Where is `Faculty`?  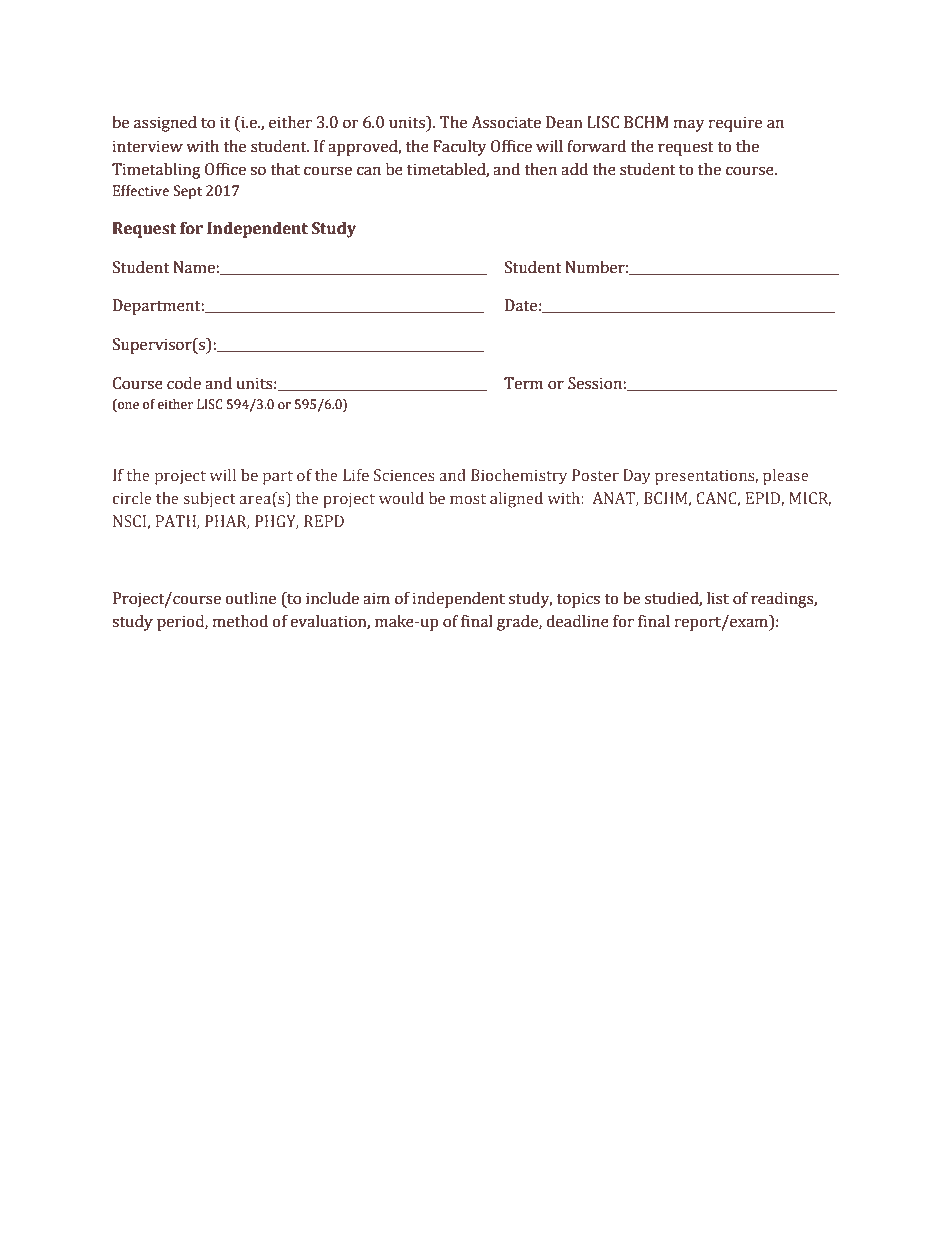
Faculty is located at coordinates (460, 148).
